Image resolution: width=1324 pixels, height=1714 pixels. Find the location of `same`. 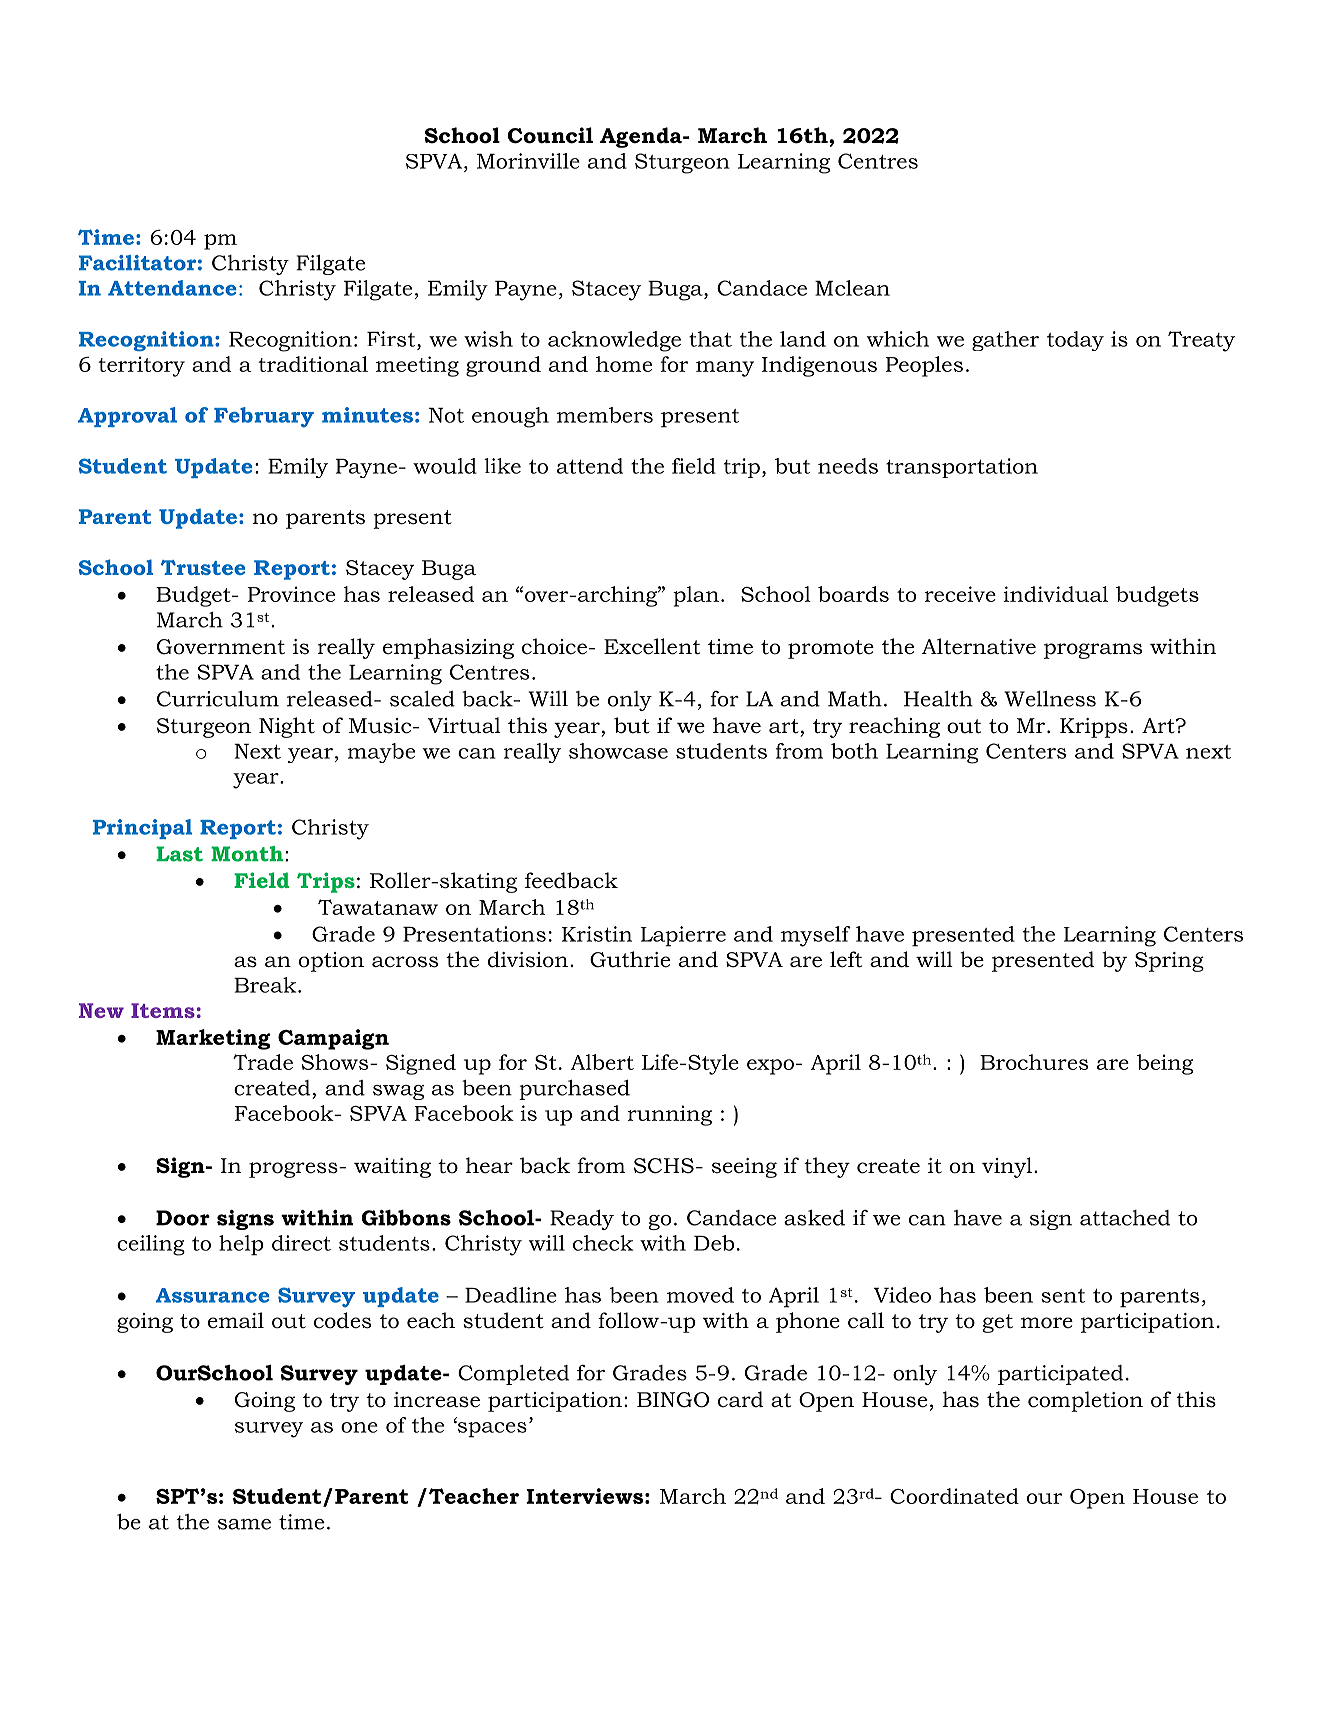

same is located at coordinates (244, 1524).
